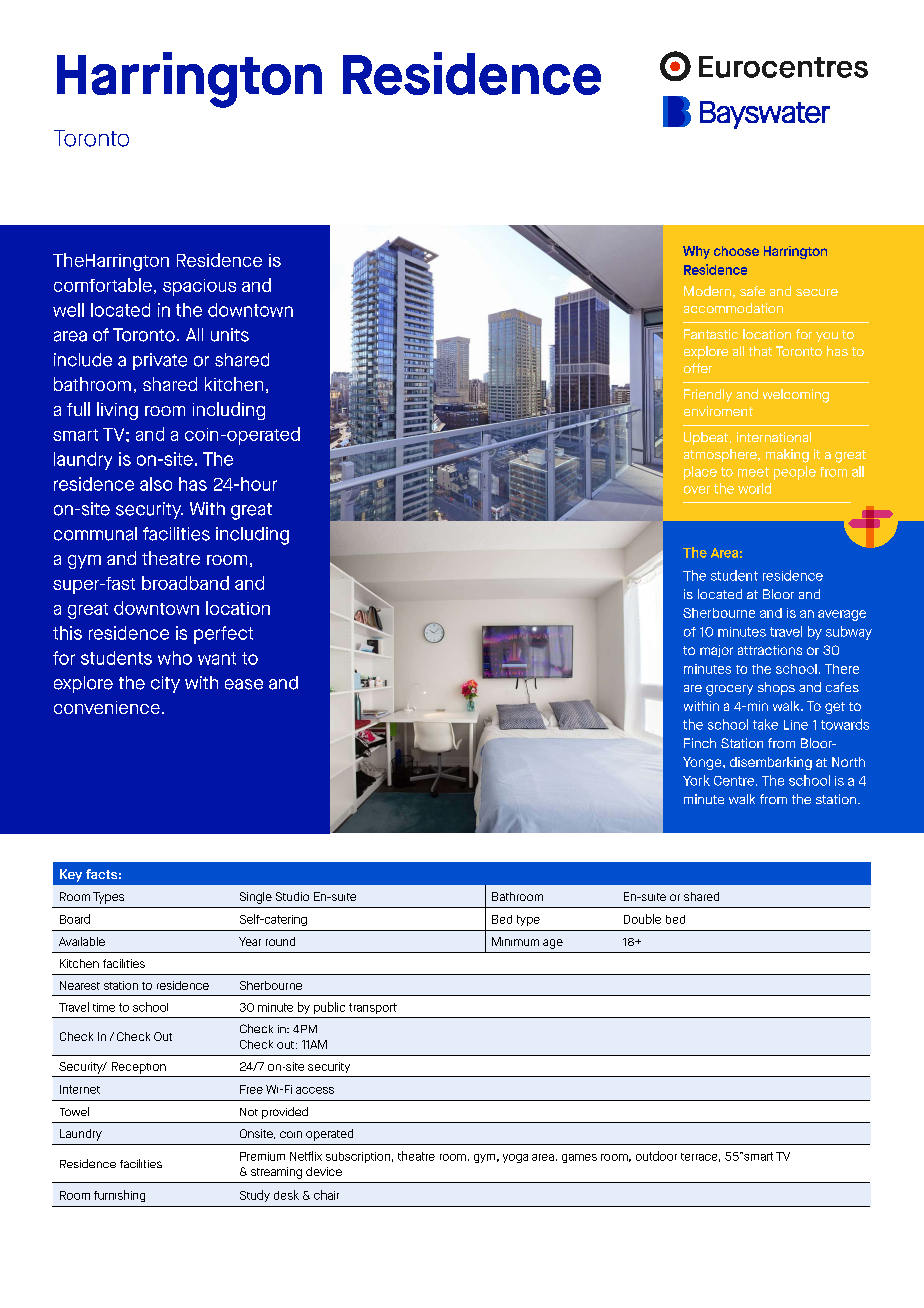 The width and height of the screenshot is (924, 1308). Describe the element at coordinates (696, 252) in the screenshot. I see `Why` at that location.
